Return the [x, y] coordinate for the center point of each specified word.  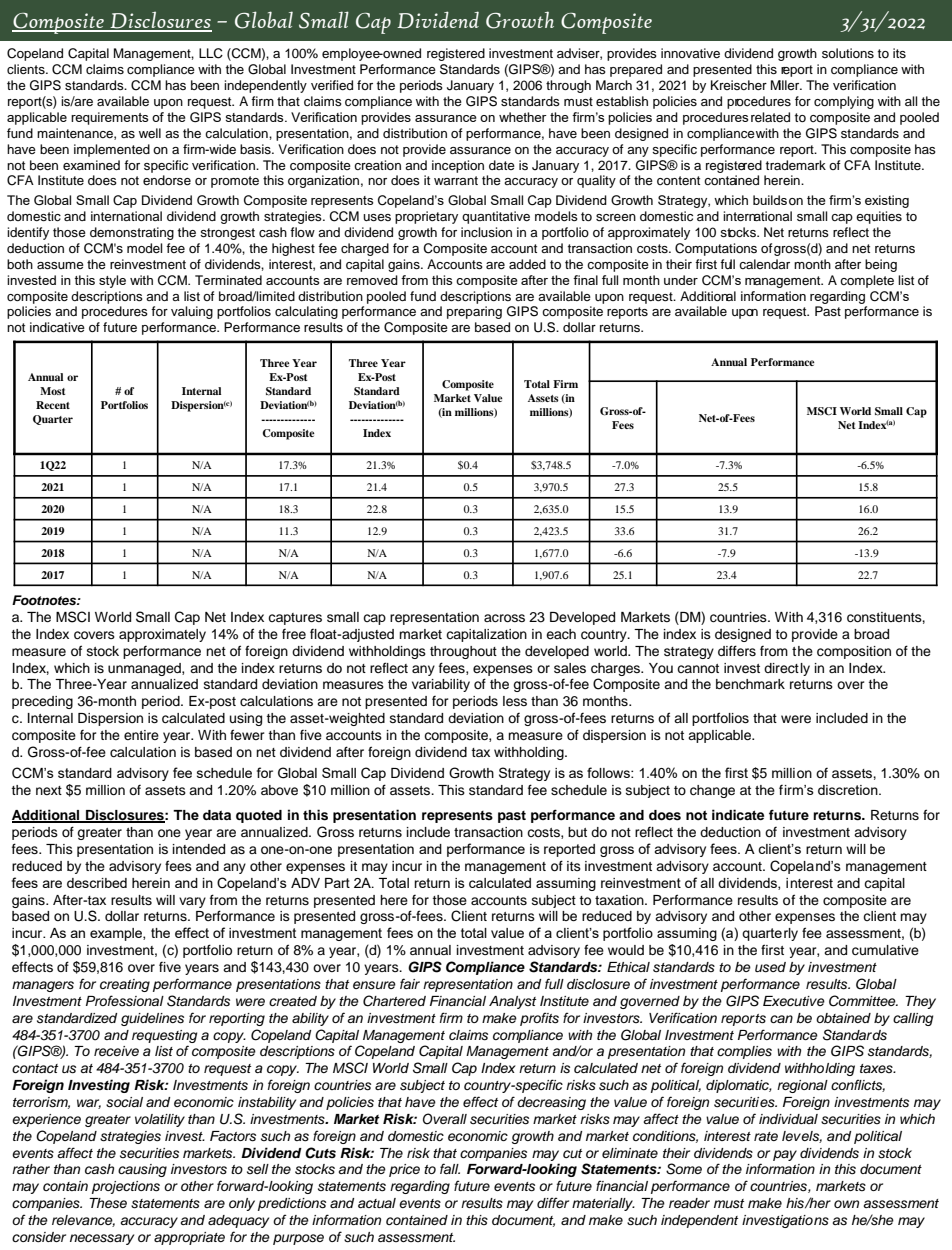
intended [199, 849]
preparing [474, 312]
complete [867, 281]
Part [337, 883]
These [108, 1203]
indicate [738, 814]
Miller [786, 85]
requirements [109, 118]
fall [450, 1168]
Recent [53, 405]
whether [523, 117]
